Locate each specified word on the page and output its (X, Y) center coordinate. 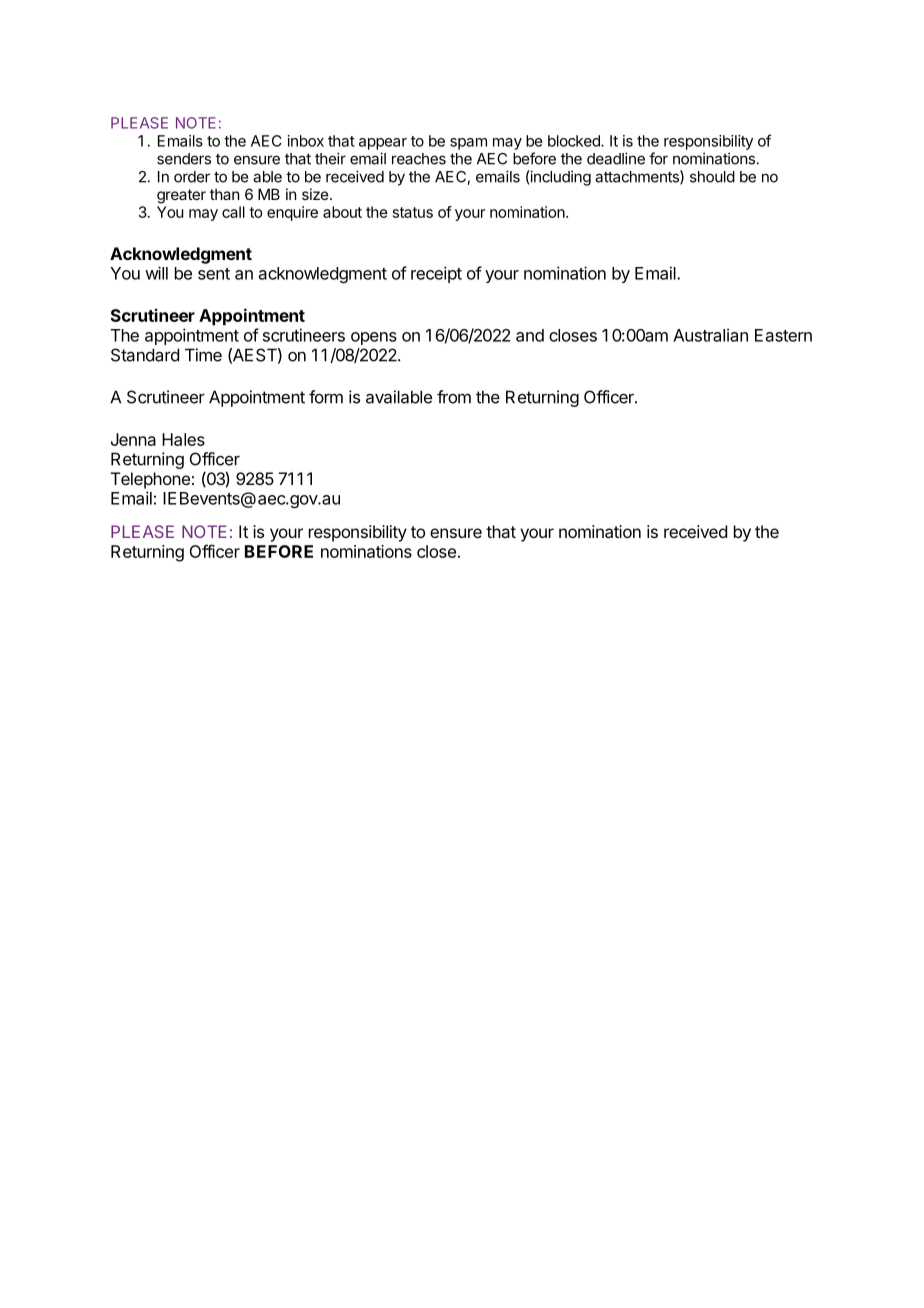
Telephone (150, 480)
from (454, 397)
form (326, 397)
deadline (616, 158)
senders (184, 159)
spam (468, 144)
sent (214, 274)
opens (374, 338)
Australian (710, 335)
